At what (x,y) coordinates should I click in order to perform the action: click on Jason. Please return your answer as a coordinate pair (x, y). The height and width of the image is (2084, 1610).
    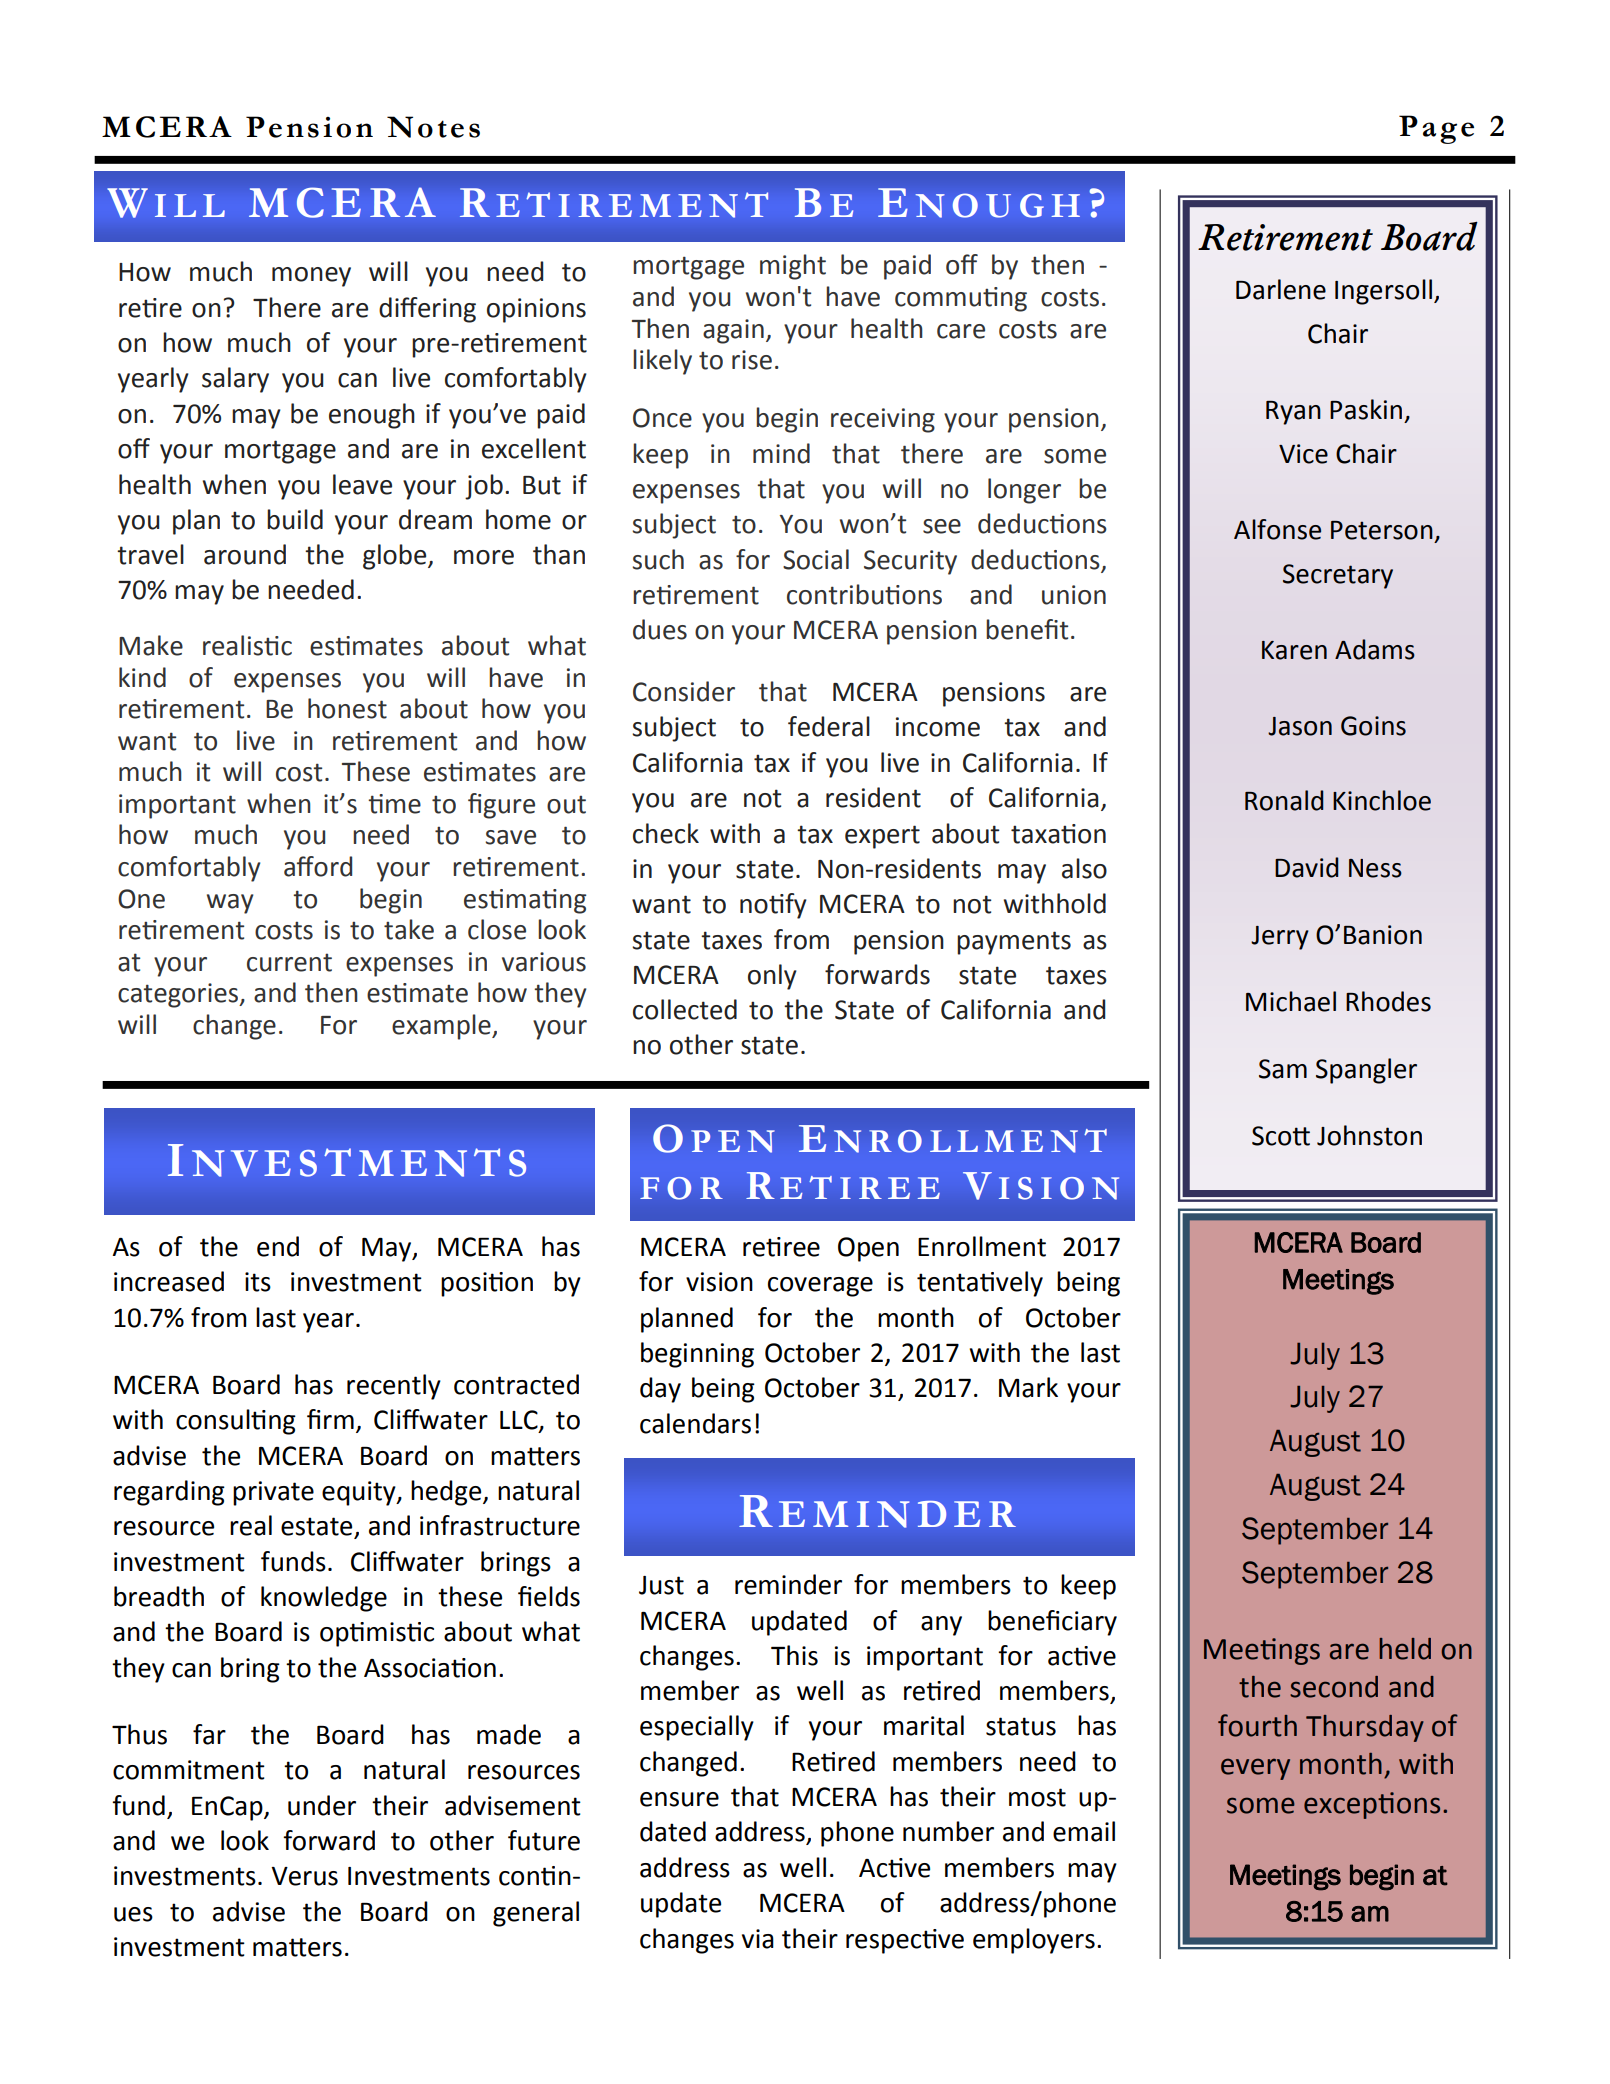
    Looking at the image, I should click on (1300, 726).
